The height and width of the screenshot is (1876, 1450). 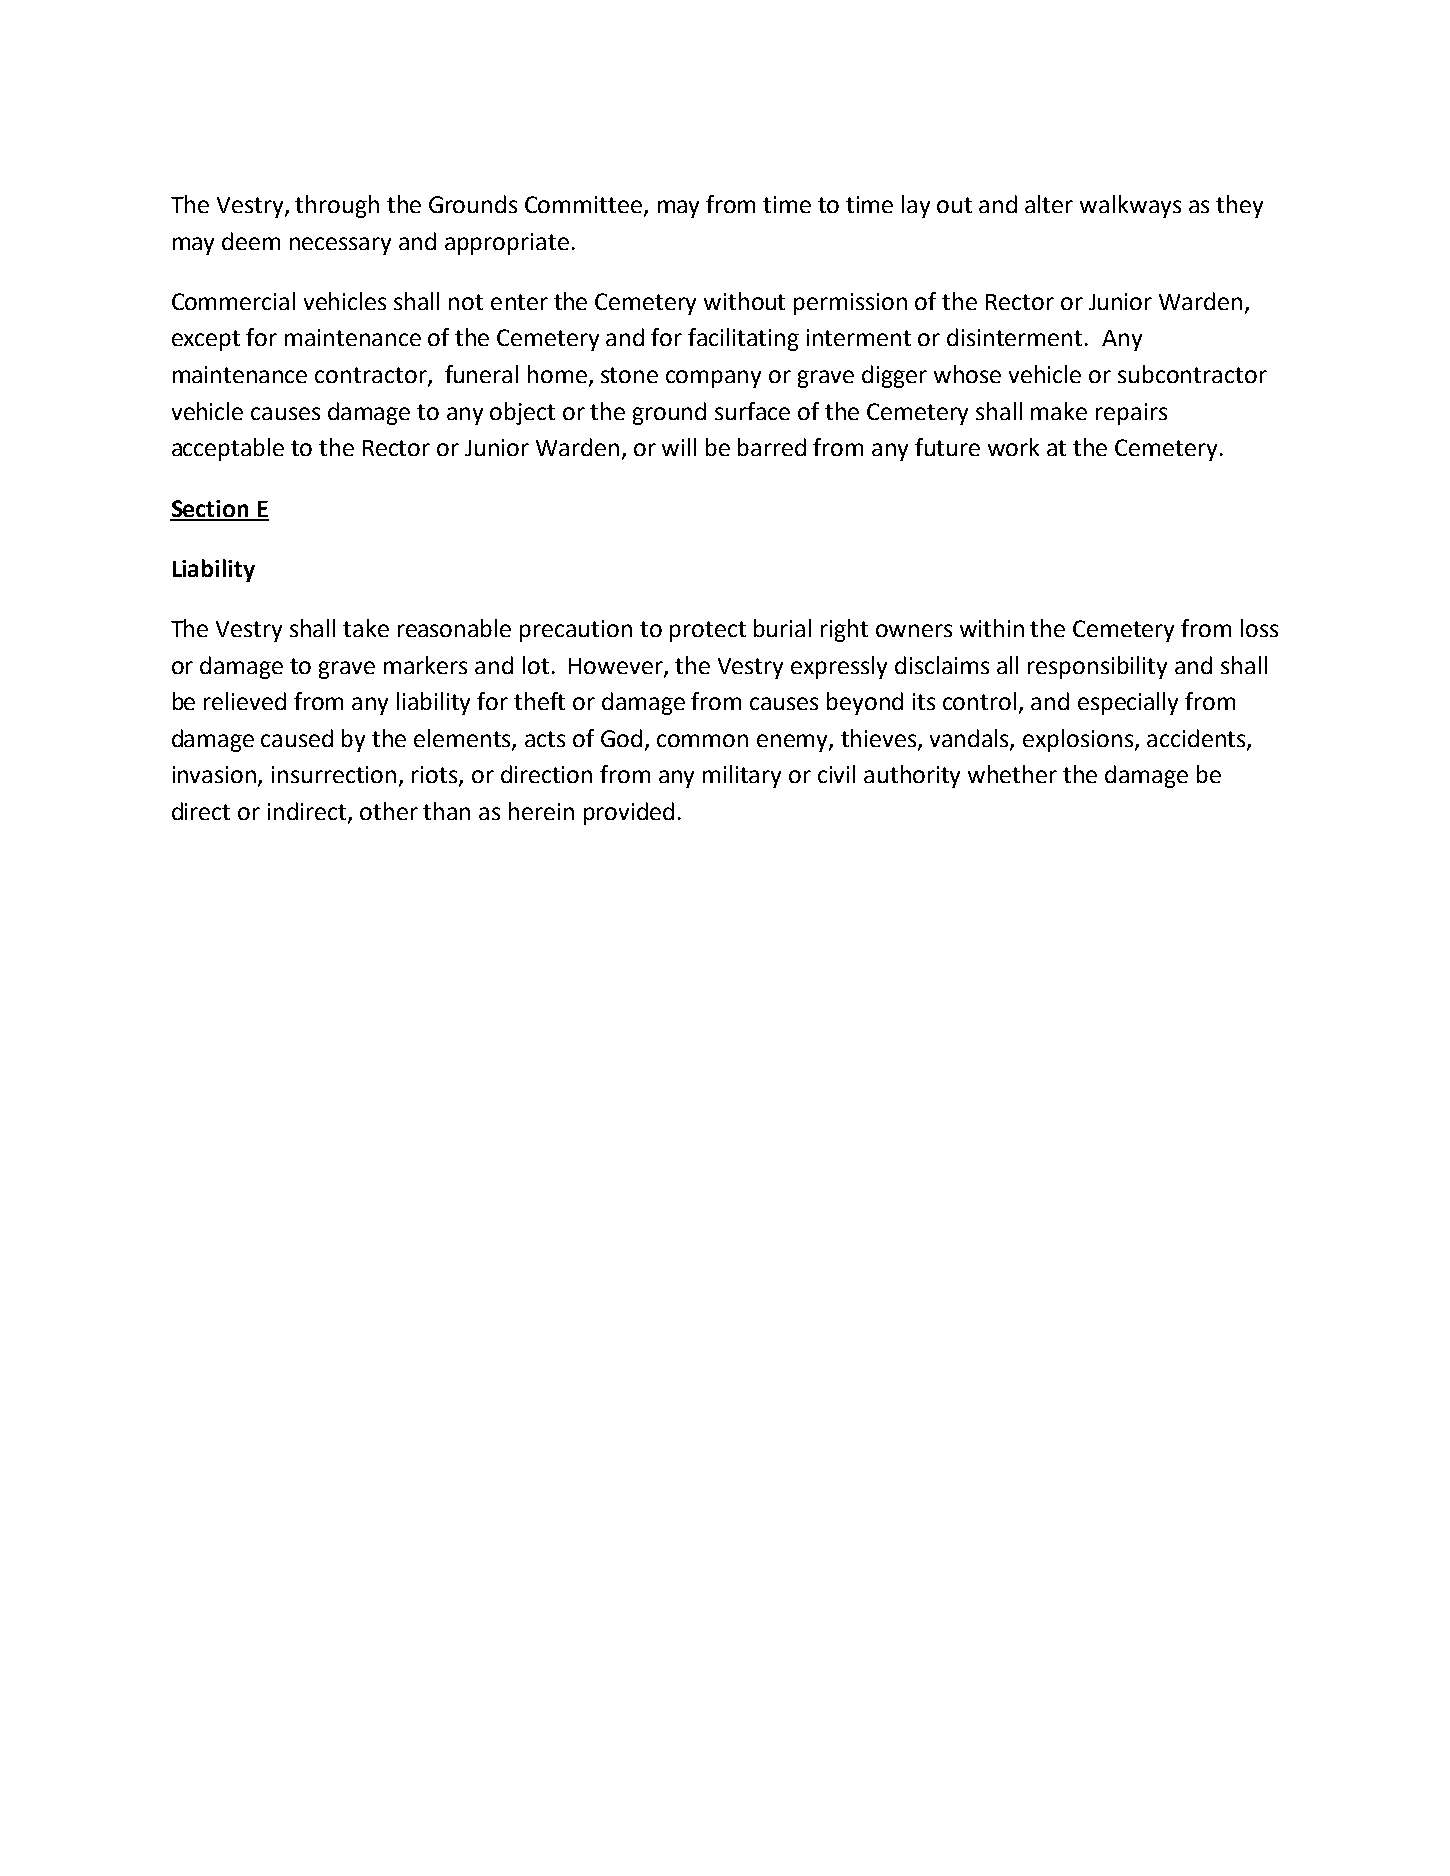 What do you see at coordinates (585, 206) in the screenshot?
I see `Committee` at bounding box center [585, 206].
